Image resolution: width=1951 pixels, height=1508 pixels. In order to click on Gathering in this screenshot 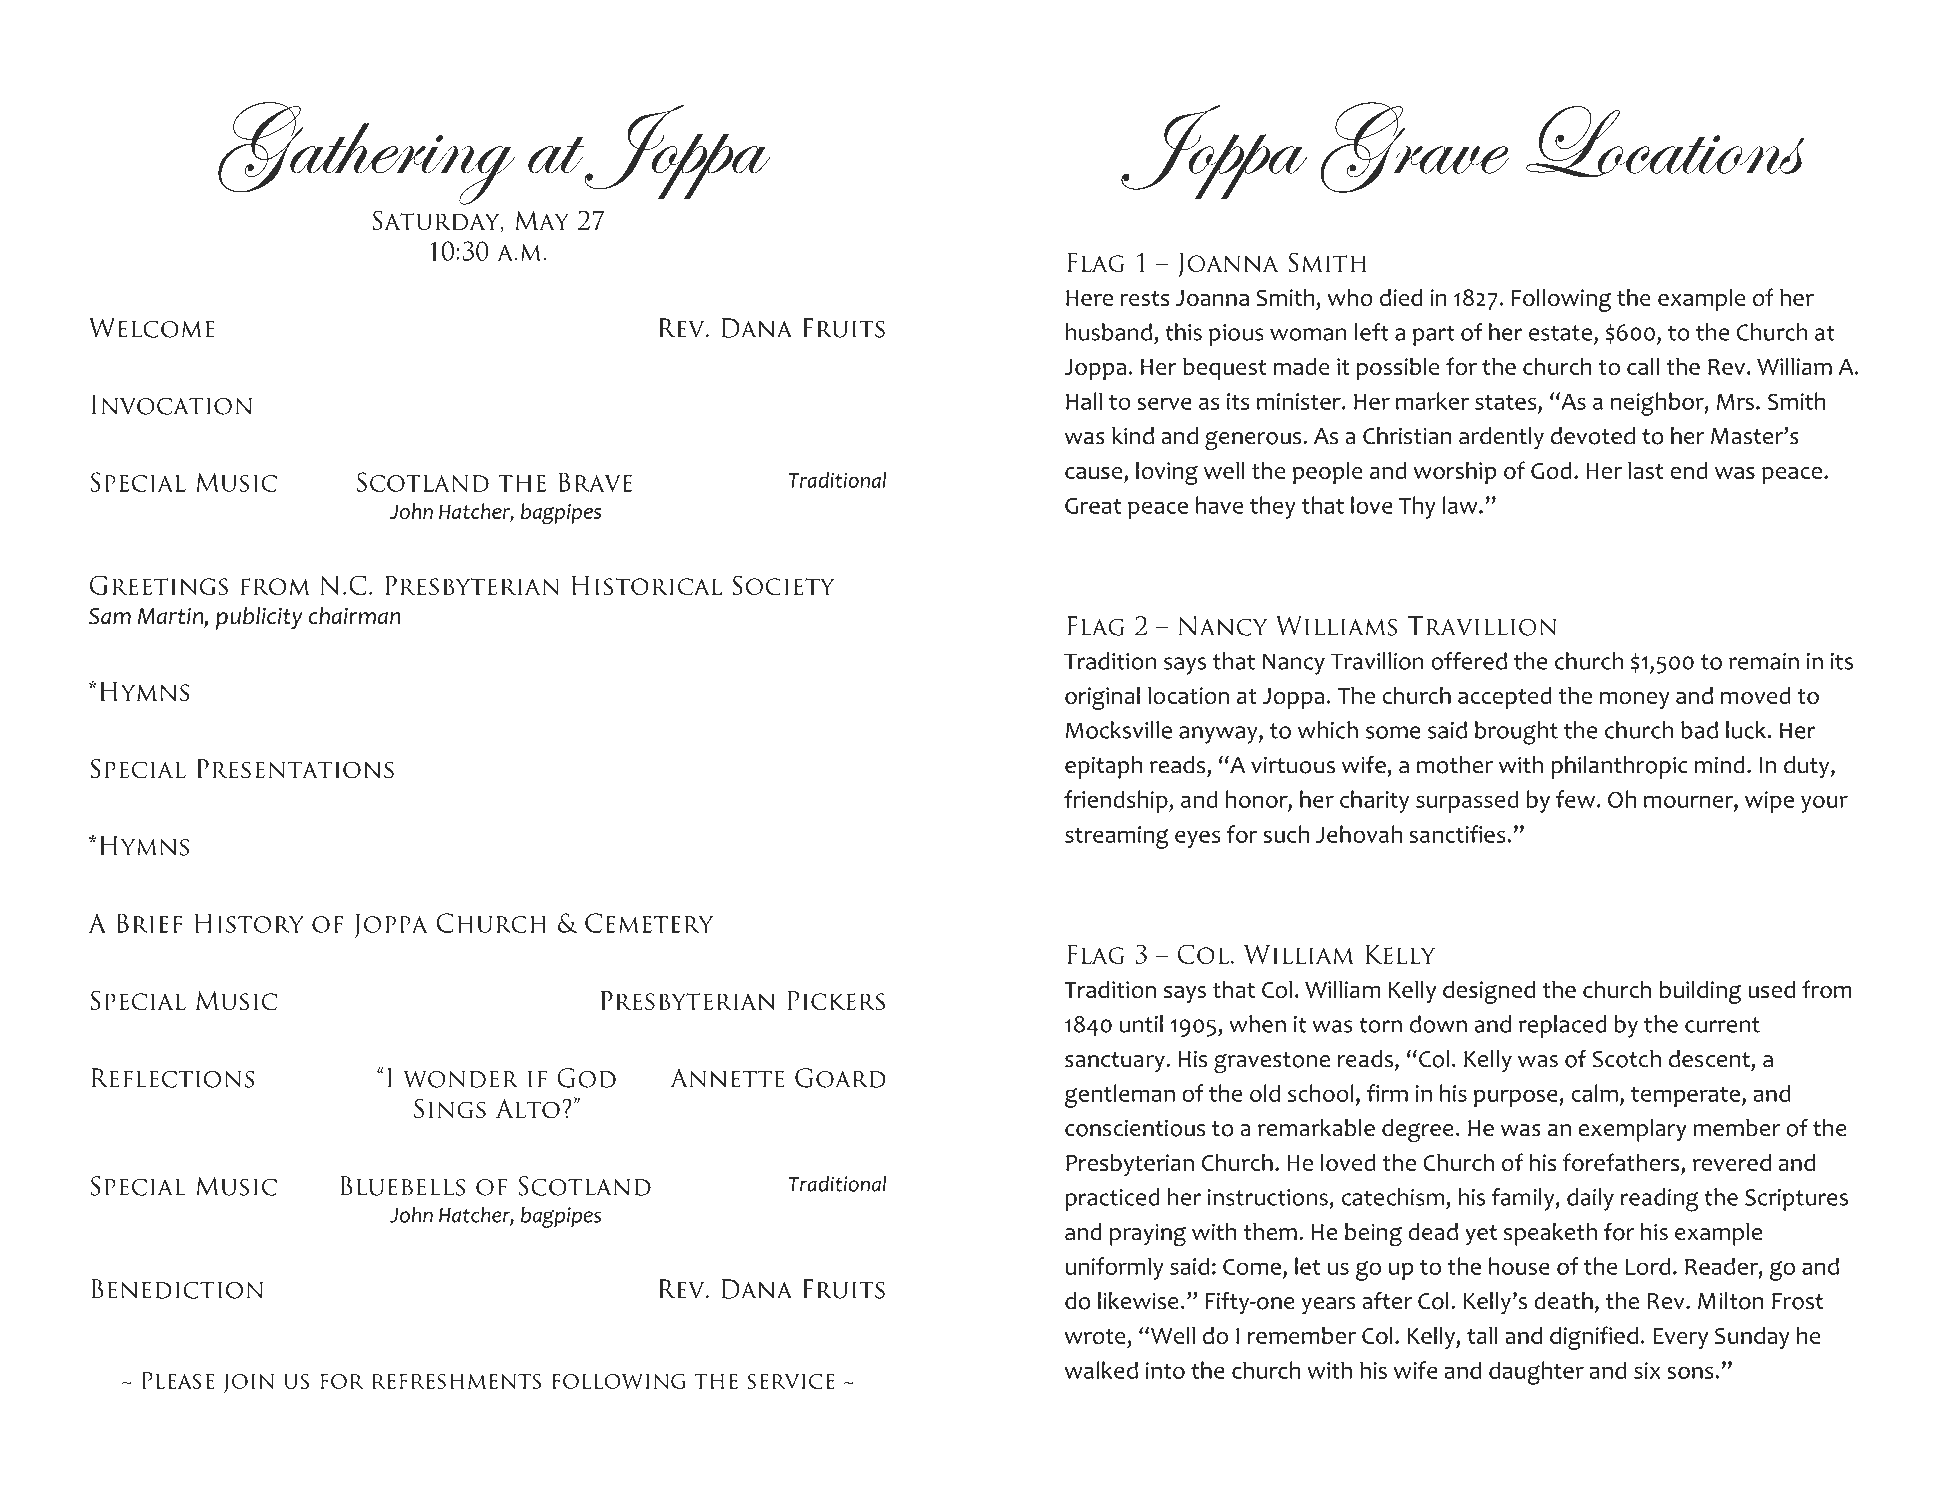, I will do `click(366, 153)`.
